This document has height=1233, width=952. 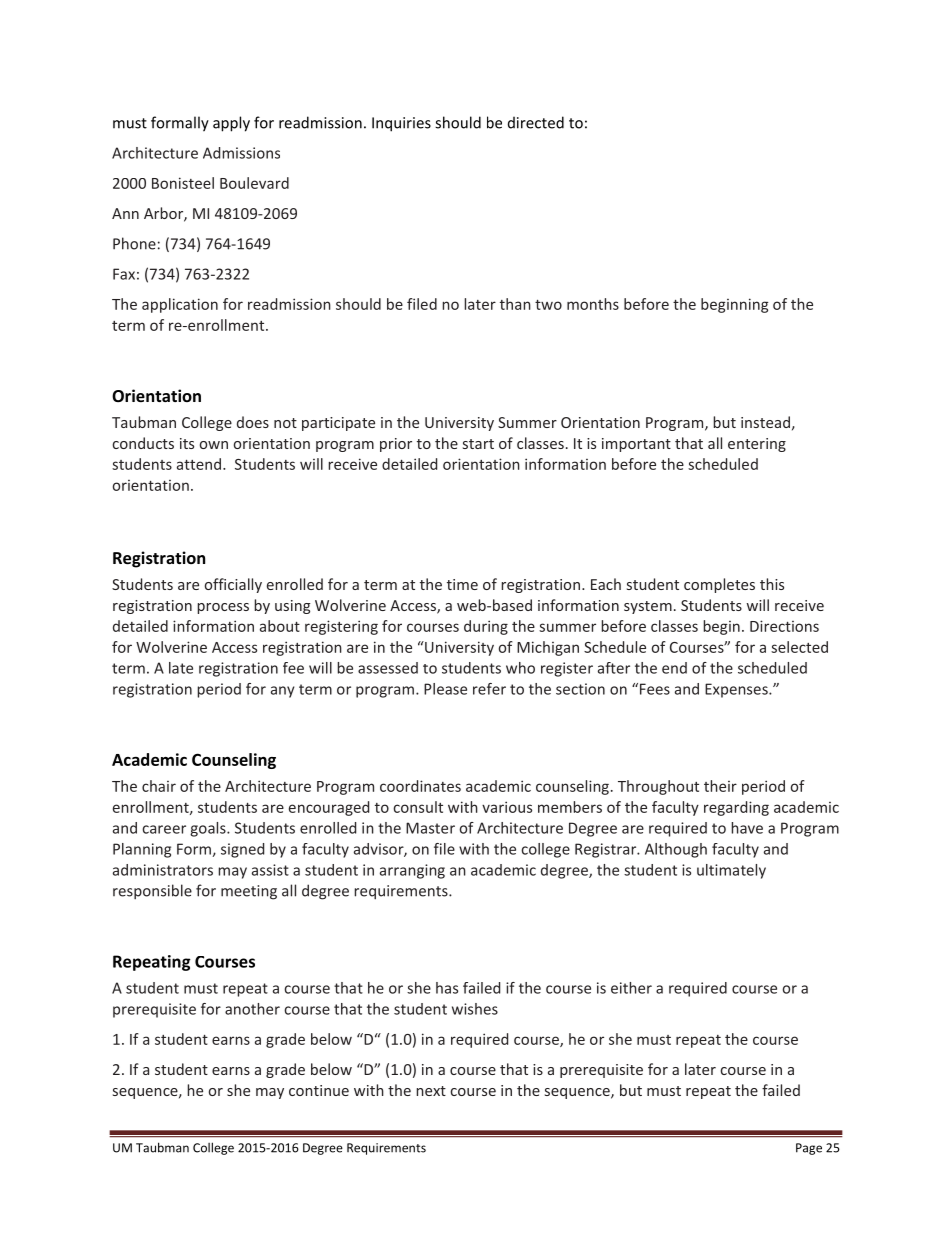 I want to click on arranging, so click(x=412, y=871).
